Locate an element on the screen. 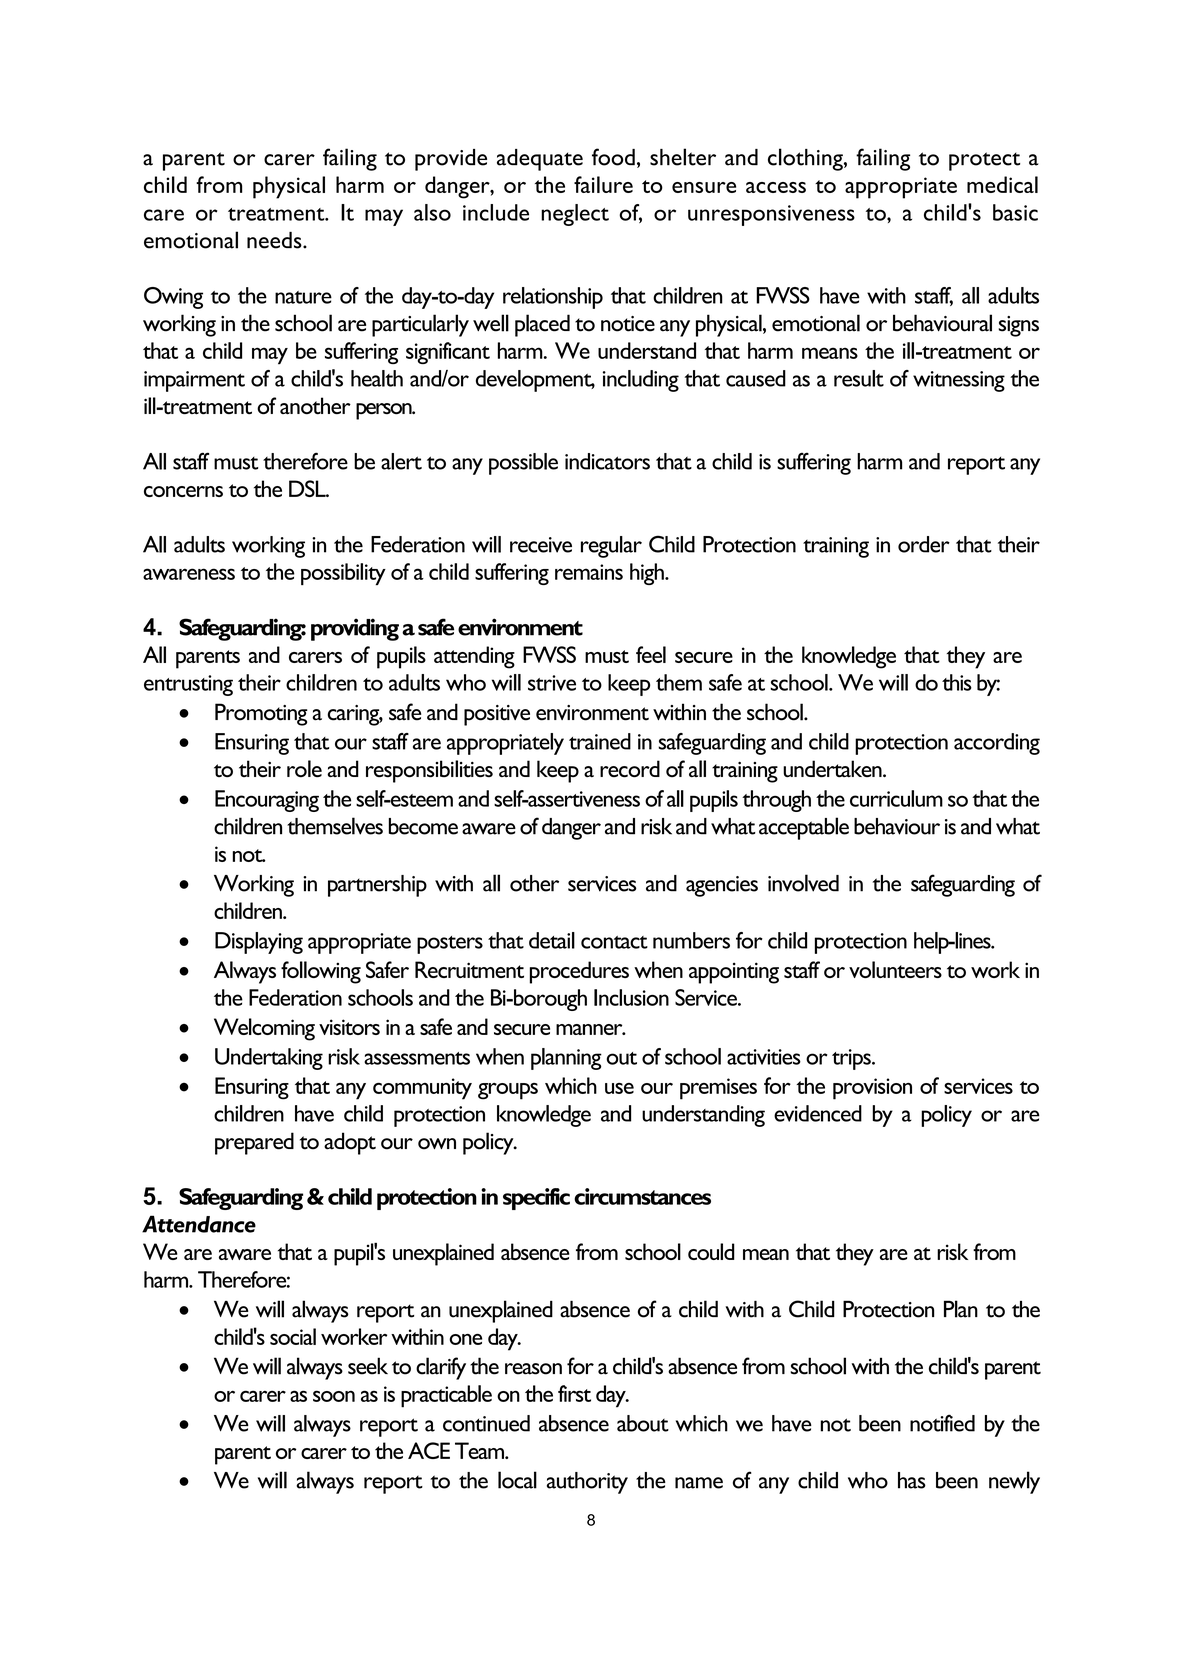  failure is located at coordinates (603, 184).
